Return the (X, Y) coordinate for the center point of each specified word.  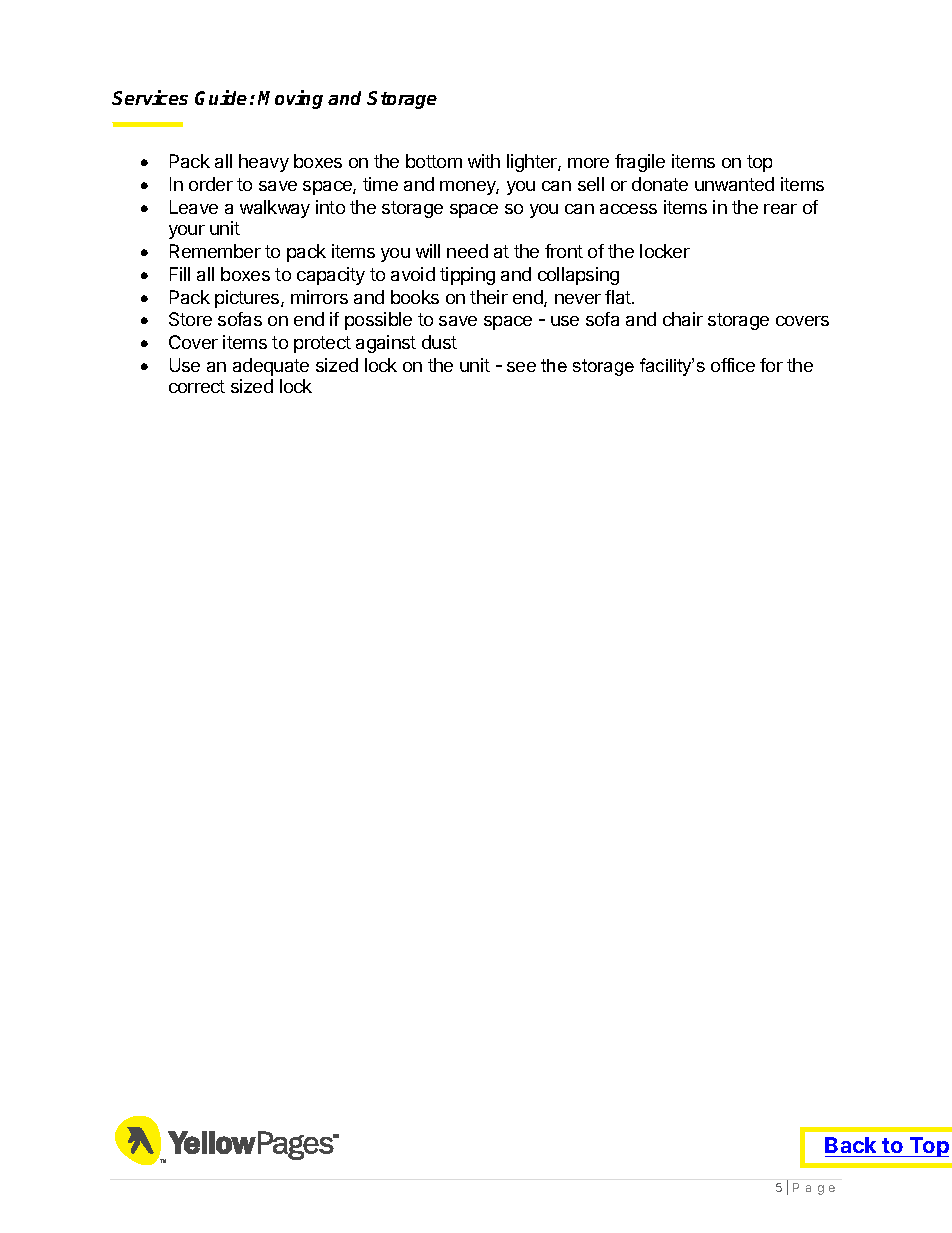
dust (439, 342)
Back (850, 1145)
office (733, 365)
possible (378, 321)
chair (683, 319)
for (771, 365)
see (521, 367)
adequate (271, 367)
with (484, 161)
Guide (221, 97)
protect (322, 344)
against (386, 344)
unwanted (734, 184)
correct (197, 386)
